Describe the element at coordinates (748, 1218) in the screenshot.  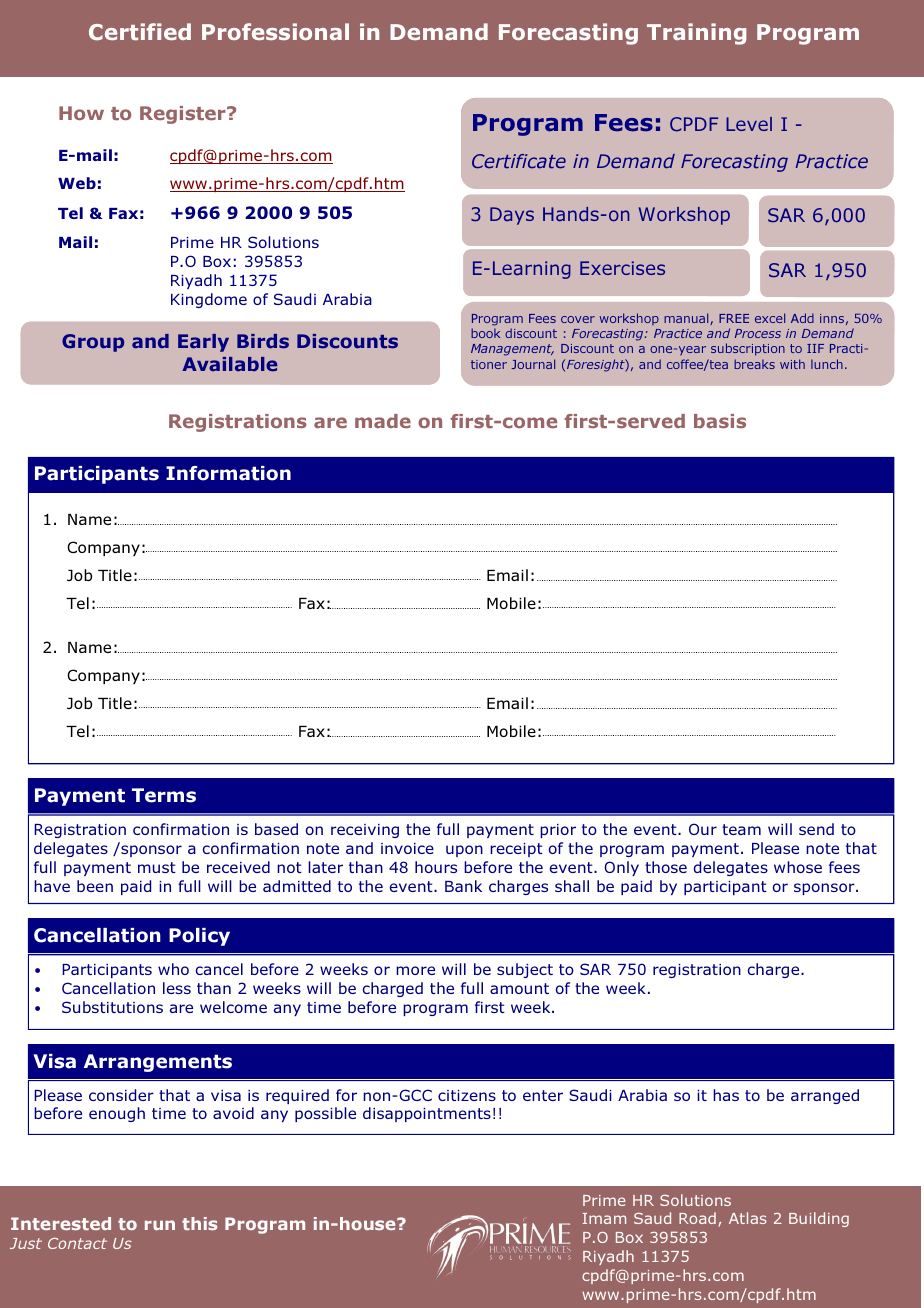
I see `Atlas` at that location.
